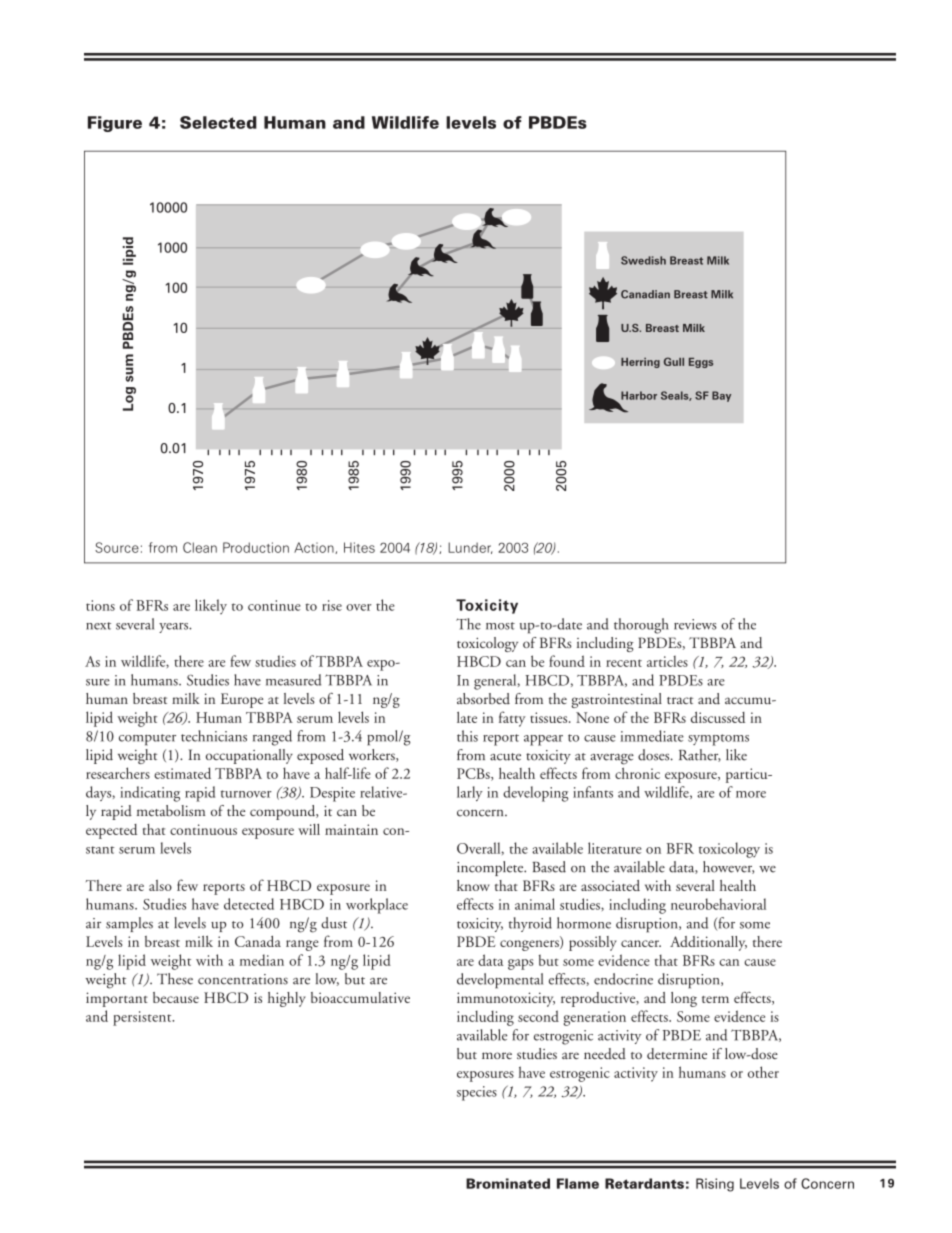 The width and height of the screenshot is (952, 1233). What do you see at coordinates (483, 698) in the screenshot?
I see `absorbed` at bounding box center [483, 698].
